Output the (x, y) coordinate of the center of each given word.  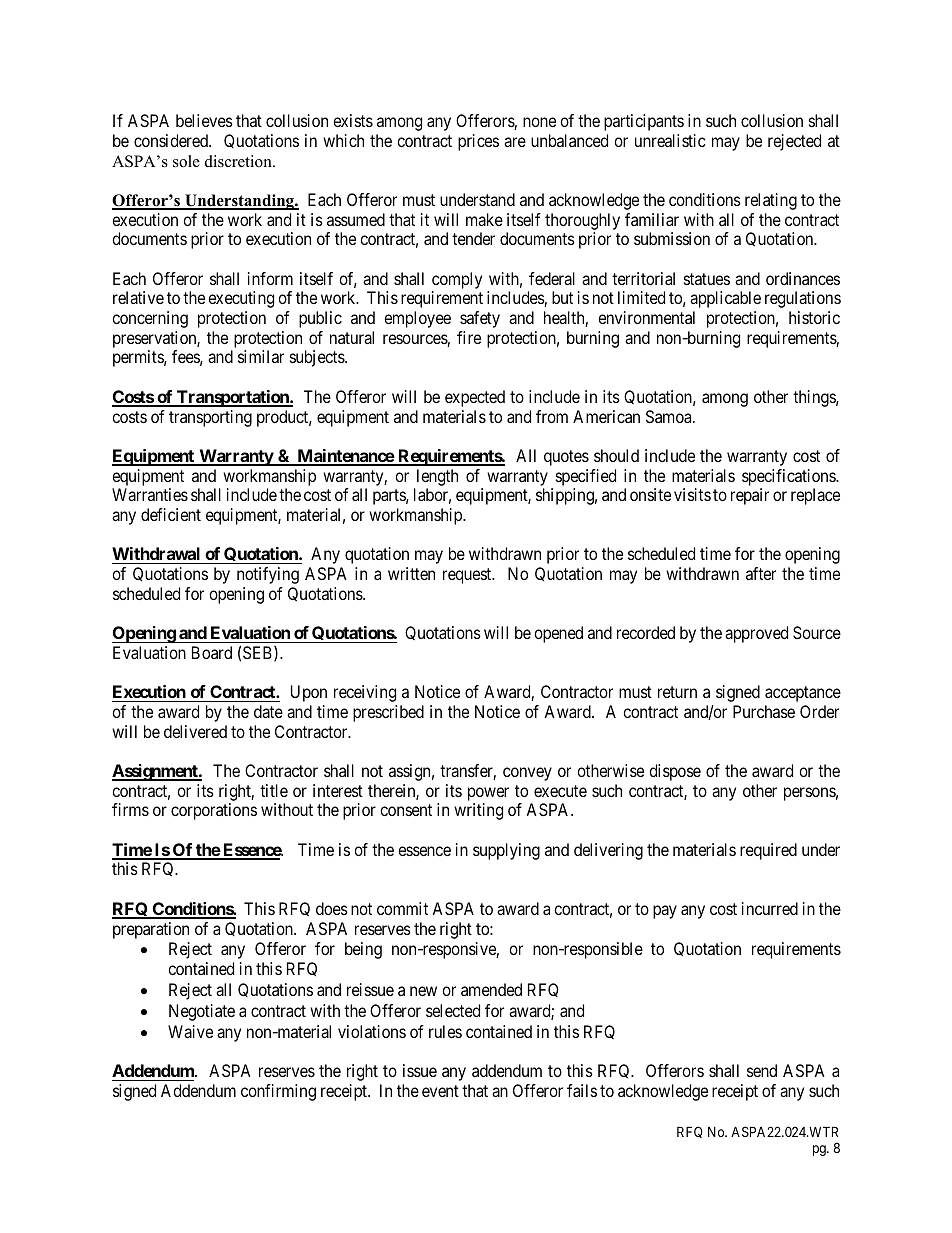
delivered (195, 731)
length (437, 477)
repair (750, 496)
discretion (239, 161)
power (488, 794)
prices (478, 142)
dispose (675, 772)
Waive (190, 1031)
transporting (210, 418)
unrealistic (670, 140)
